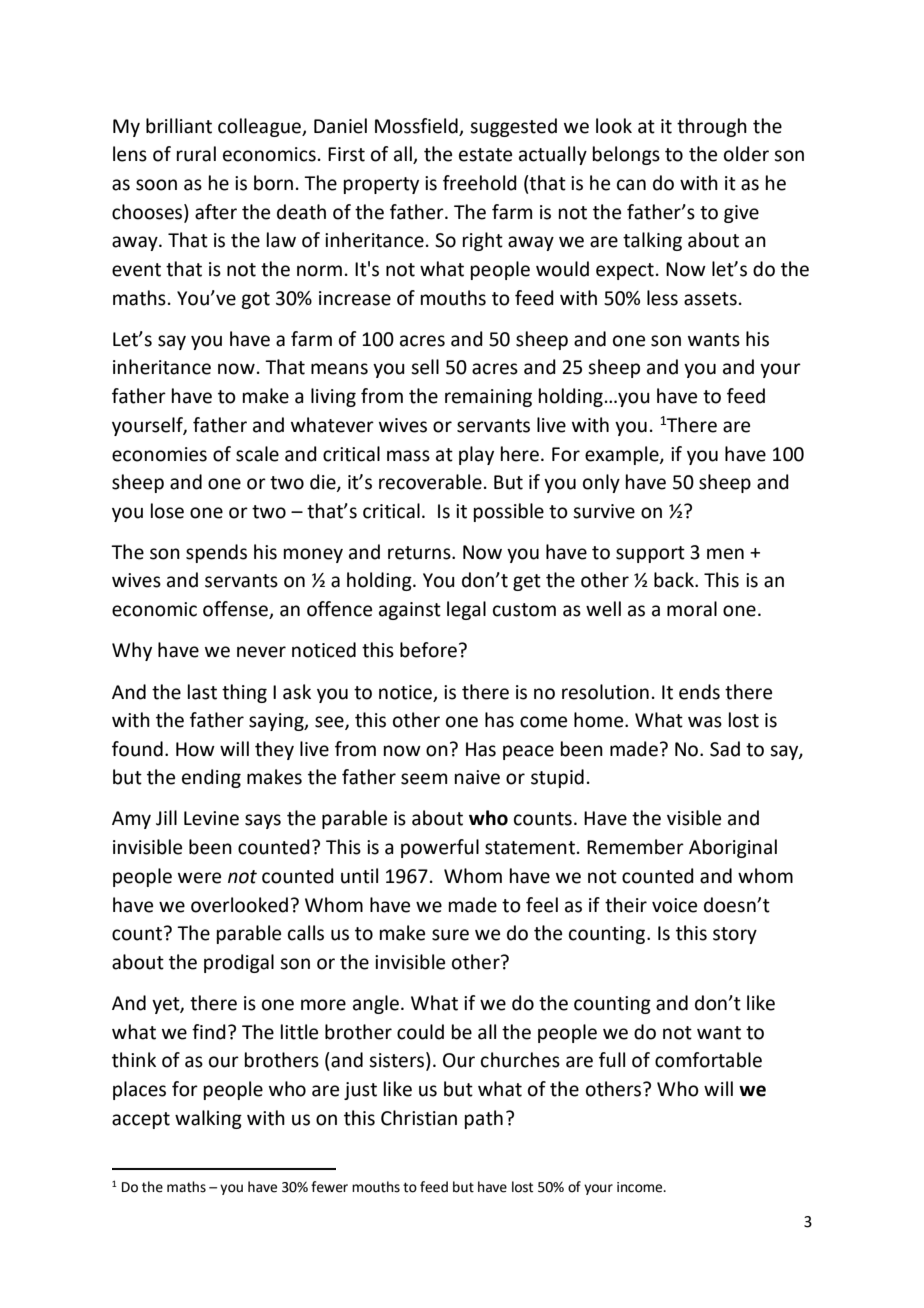 The height and width of the image is (1308, 924). I want to click on Christian, so click(419, 1118).
